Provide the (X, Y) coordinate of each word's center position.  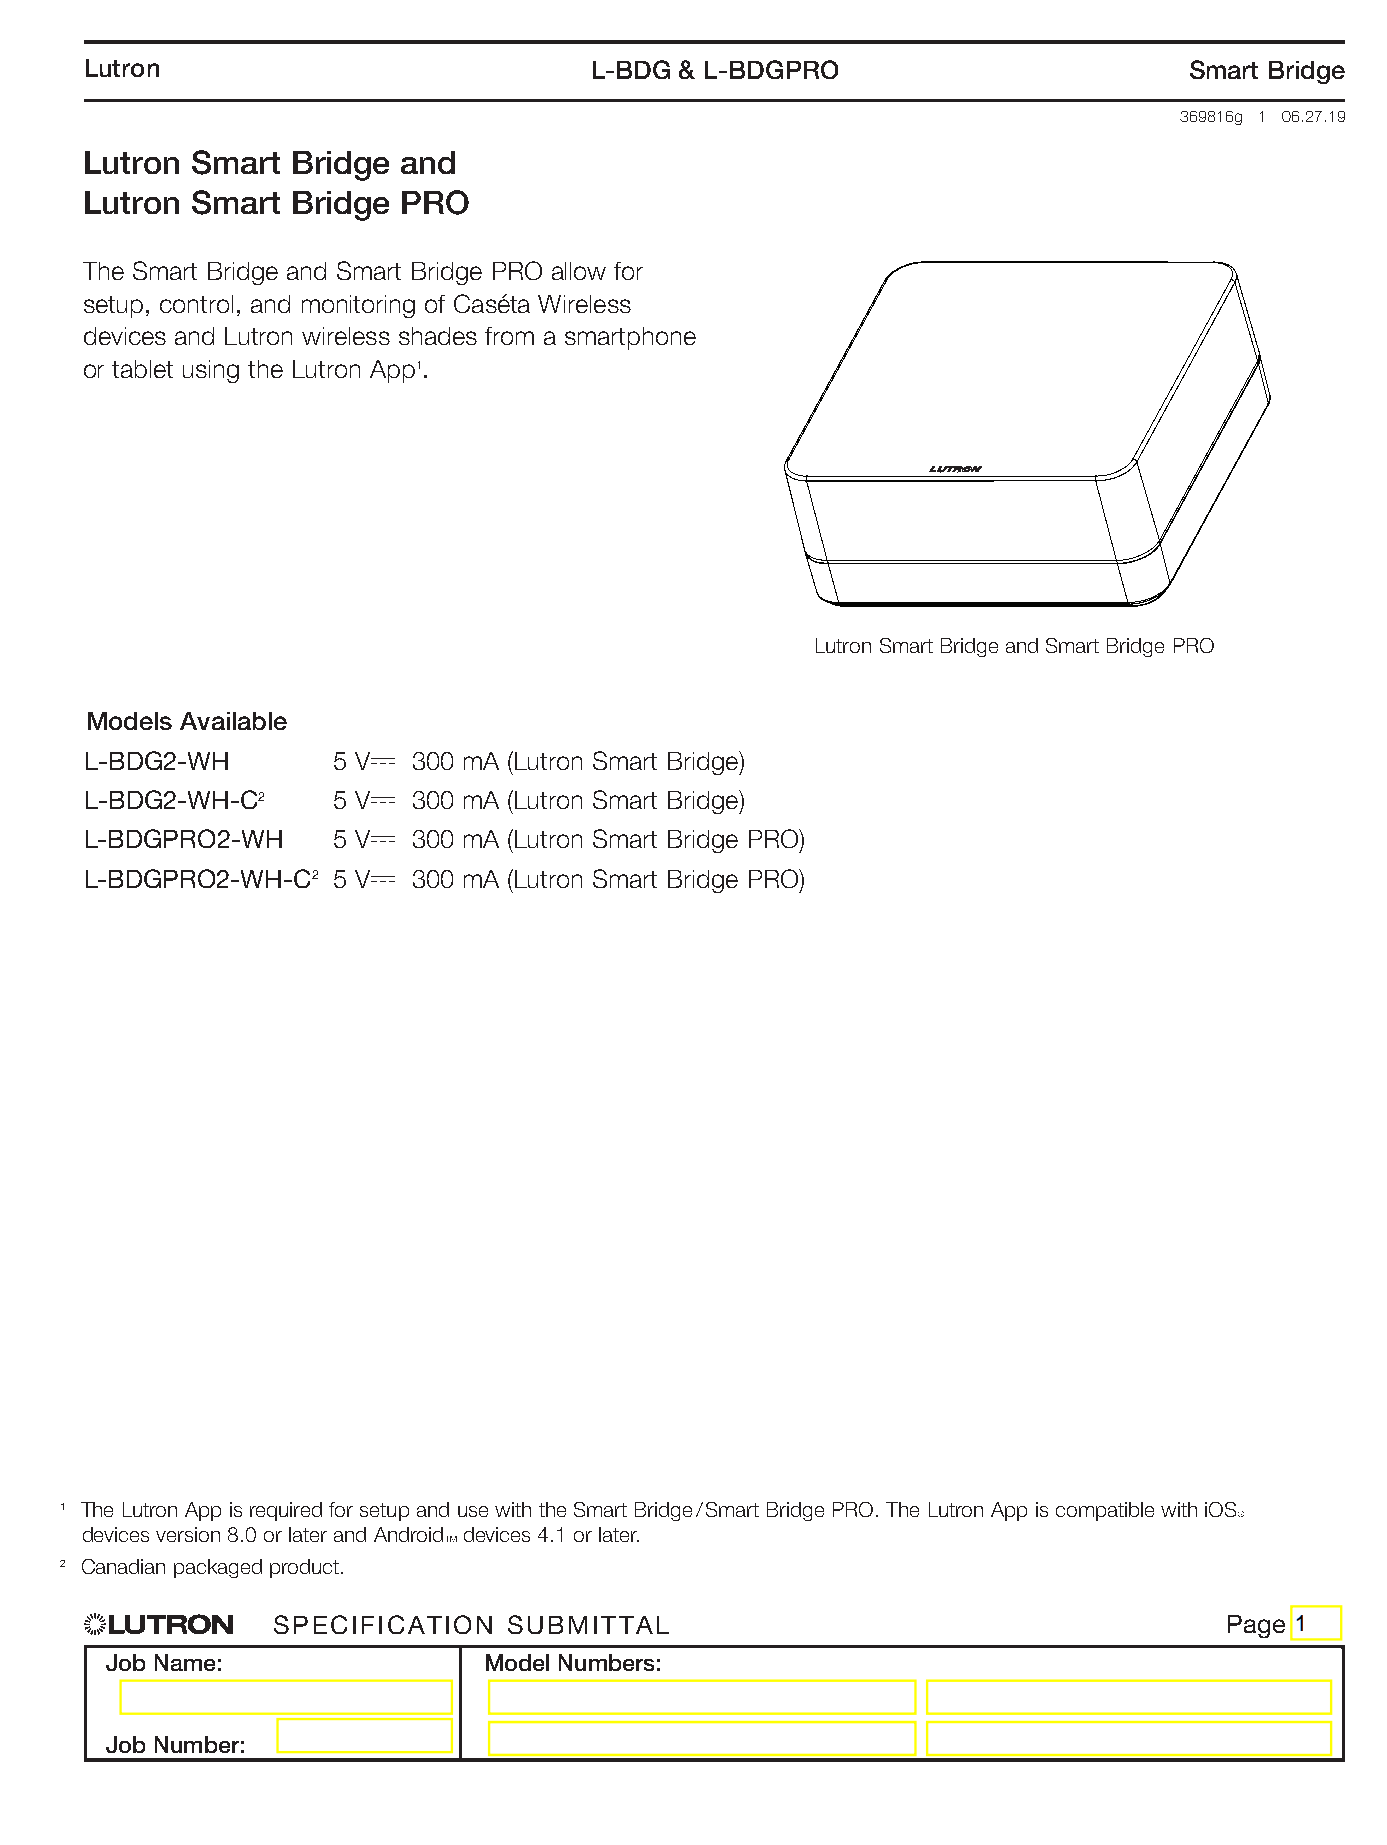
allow (579, 271)
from (509, 336)
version (188, 1534)
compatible (1105, 1511)
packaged (218, 1568)
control (196, 304)
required (286, 1511)
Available (233, 721)
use (473, 1511)
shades (438, 336)
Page (1256, 1626)
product (304, 1568)
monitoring (358, 306)
